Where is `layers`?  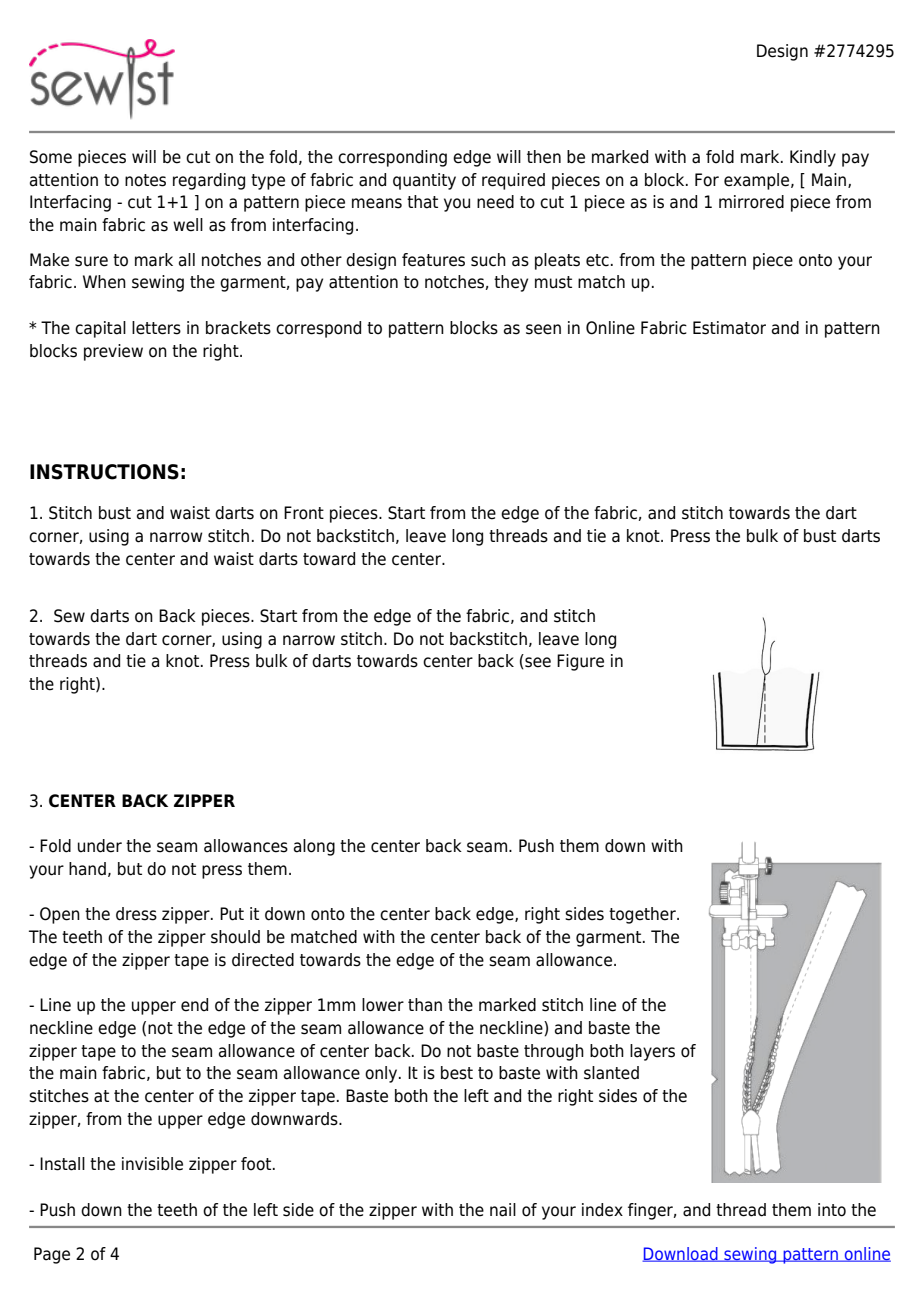
layers is located at coordinates (652, 1052).
